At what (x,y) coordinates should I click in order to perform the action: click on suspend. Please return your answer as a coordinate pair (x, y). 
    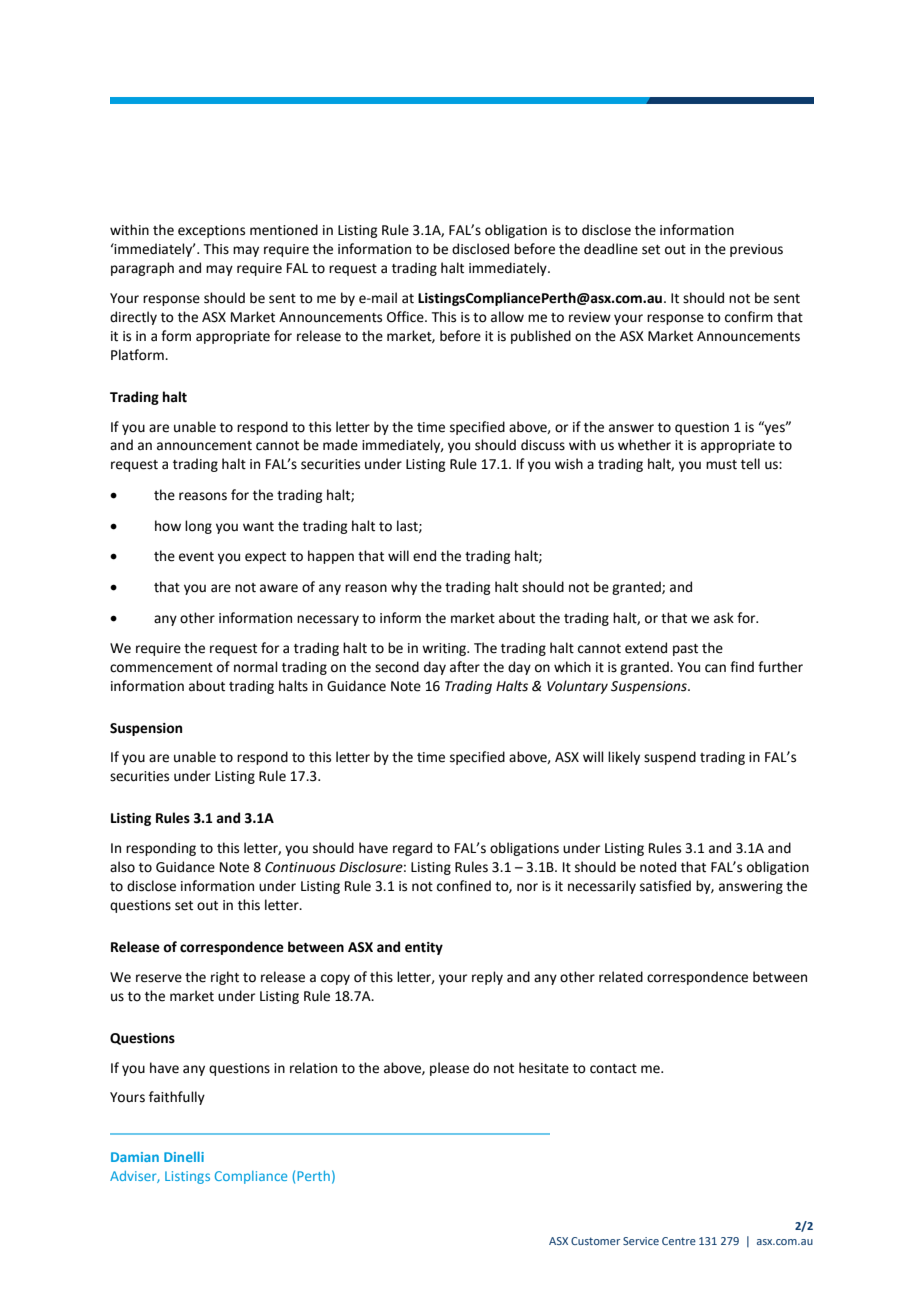
    Looking at the image, I should click on (670, 758).
